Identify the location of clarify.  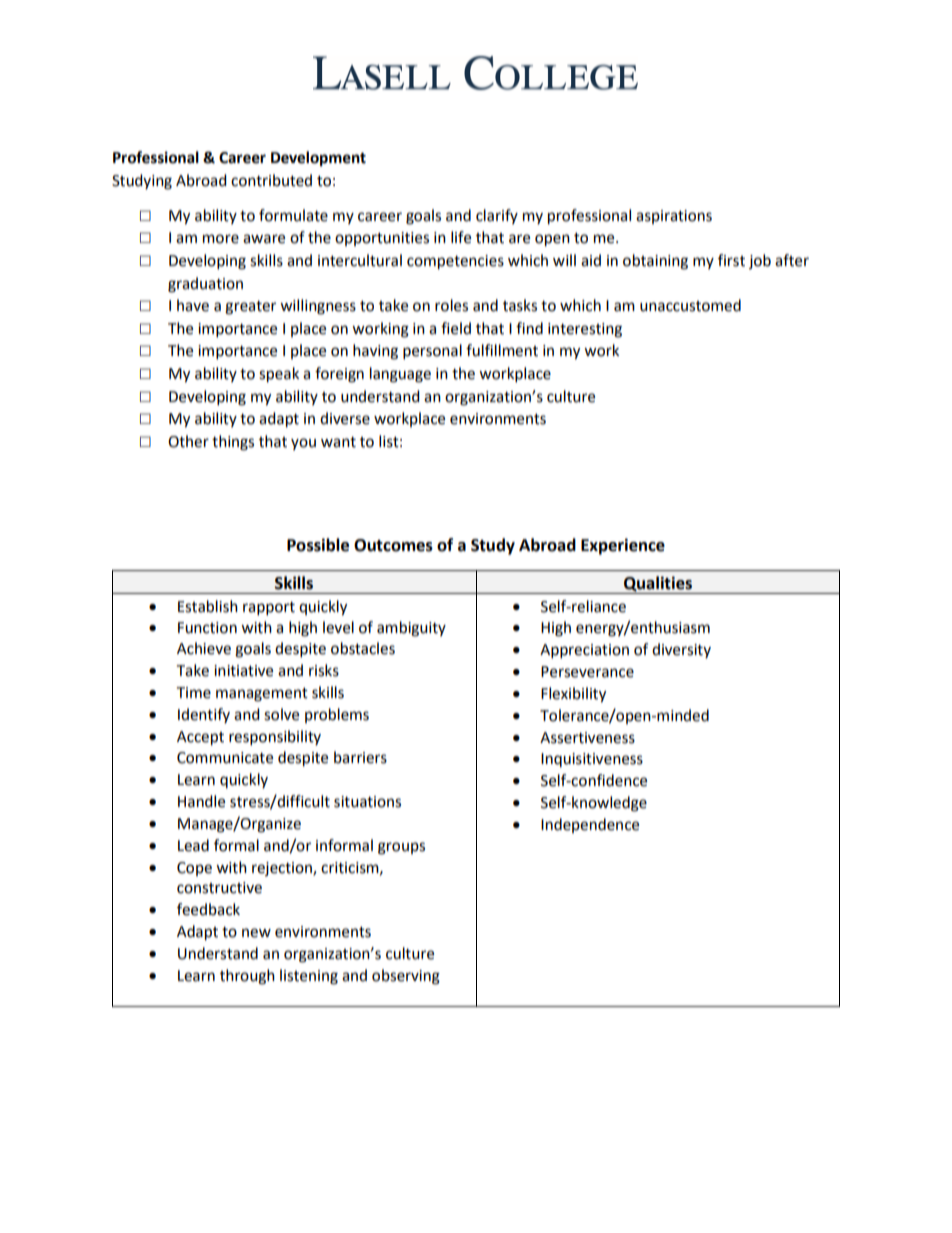
(497, 216).
